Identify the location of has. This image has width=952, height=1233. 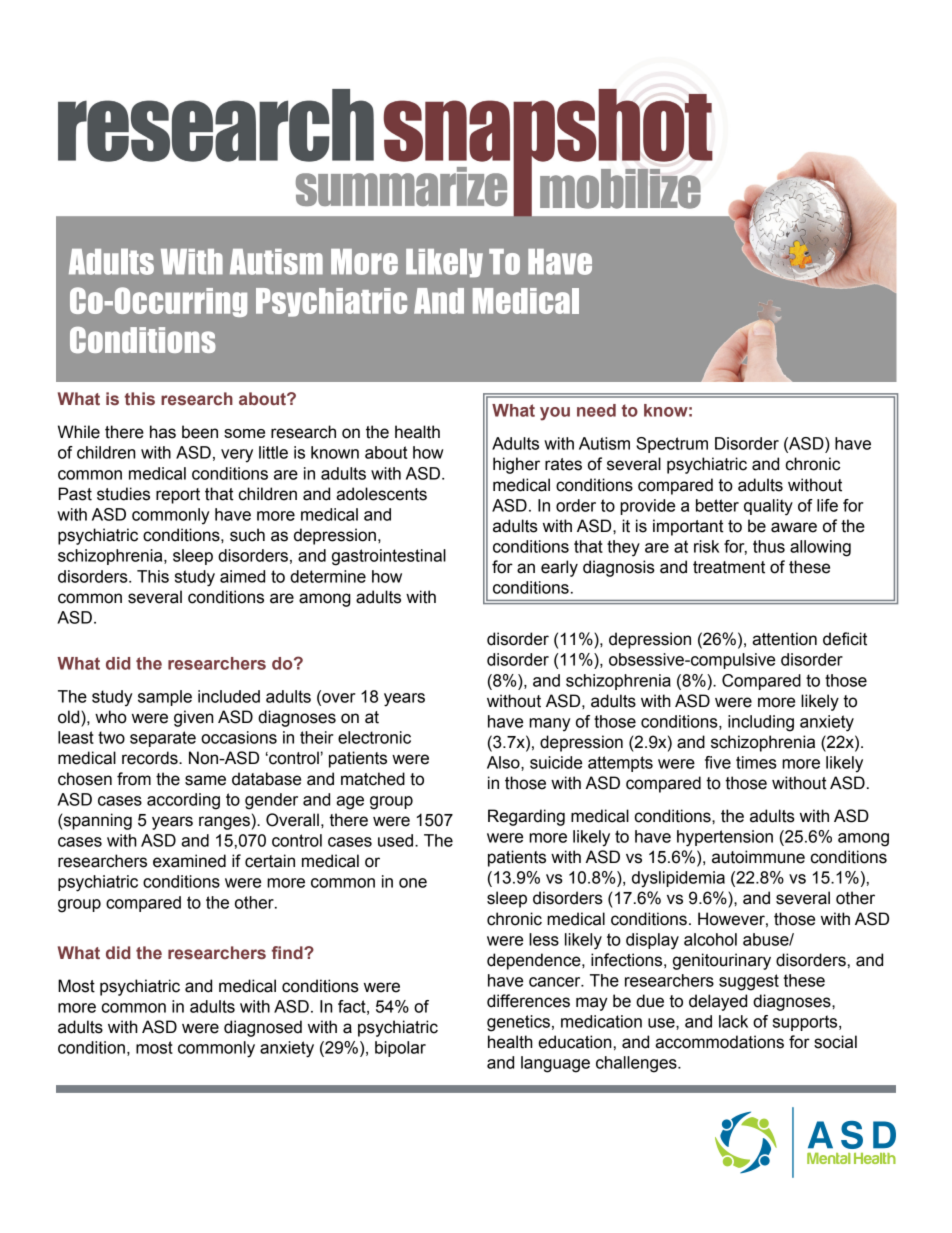
(163, 432).
